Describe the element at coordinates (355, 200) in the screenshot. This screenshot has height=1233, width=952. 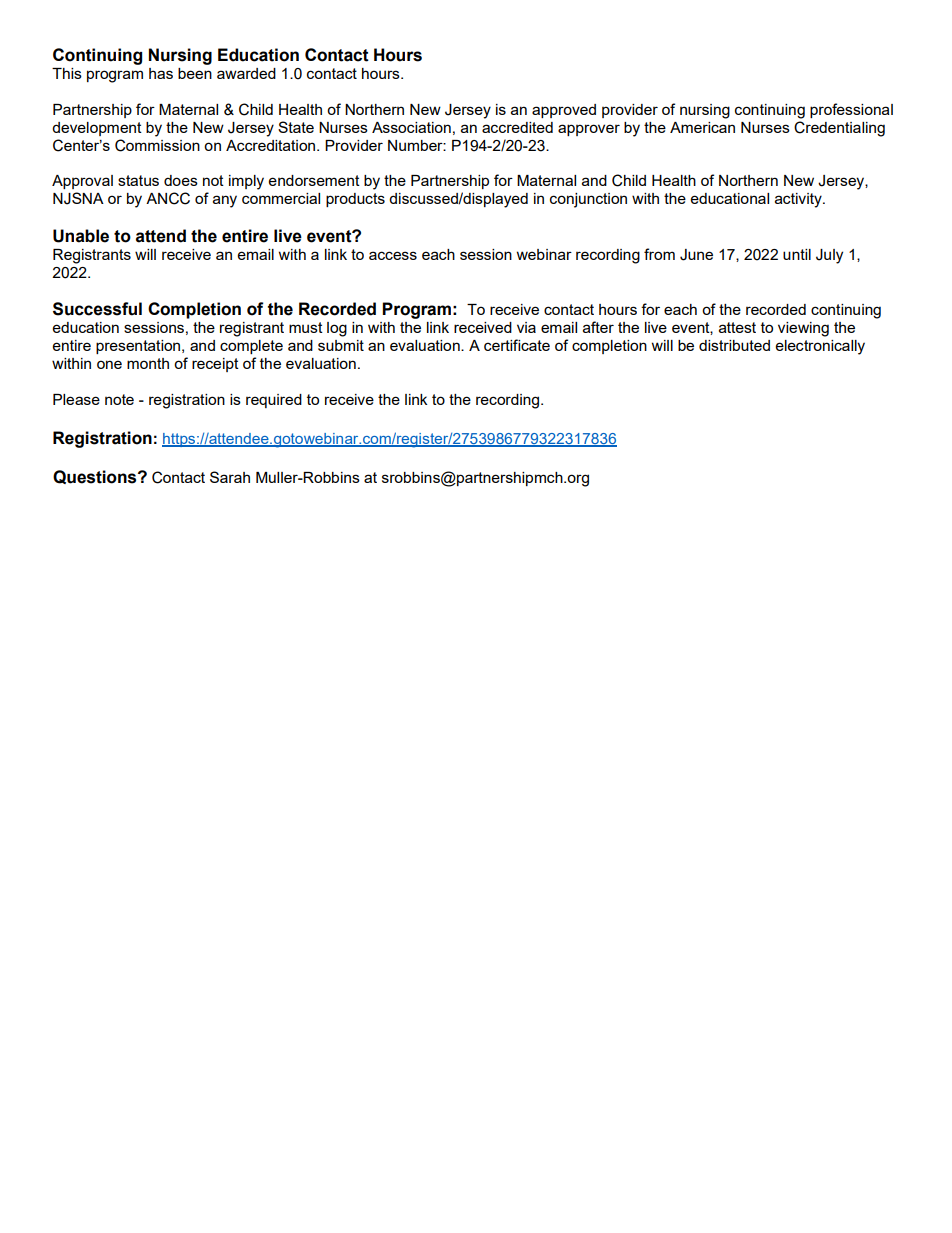
I see `products` at that location.
